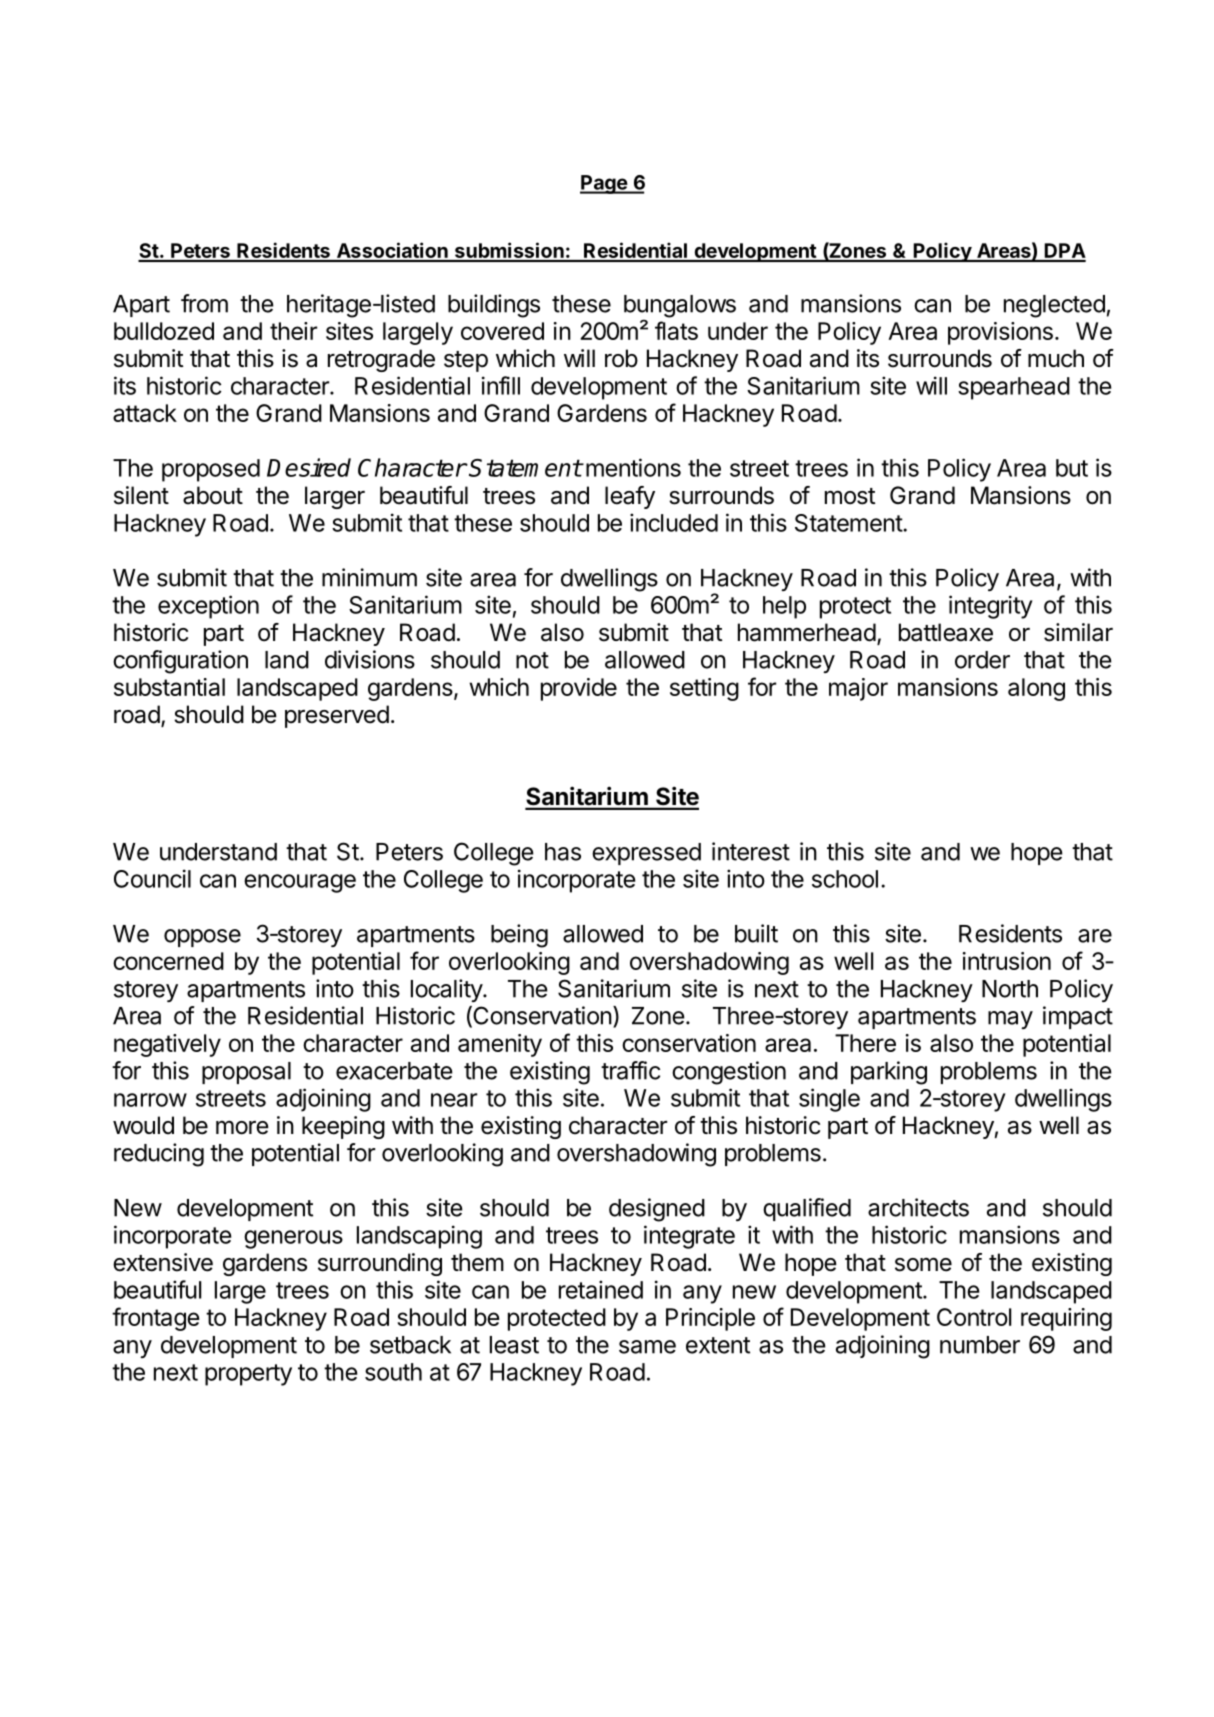 This screenshot has height=1717, width=1214. Describe the element at coordinates (647, 1347) in the screenshot. I see `same` at that location.
